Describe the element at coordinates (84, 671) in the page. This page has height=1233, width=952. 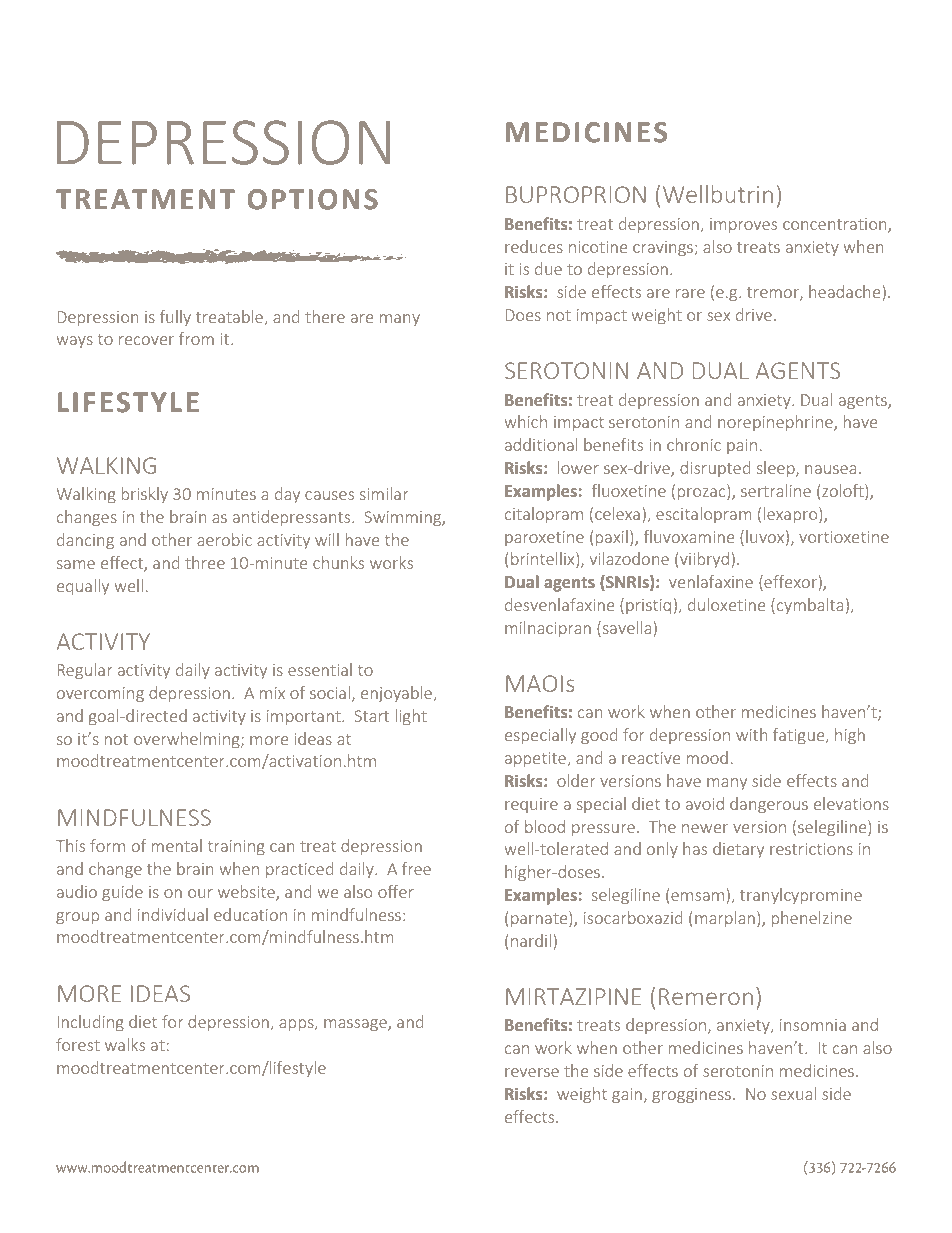
I see `Regular` at that location.
